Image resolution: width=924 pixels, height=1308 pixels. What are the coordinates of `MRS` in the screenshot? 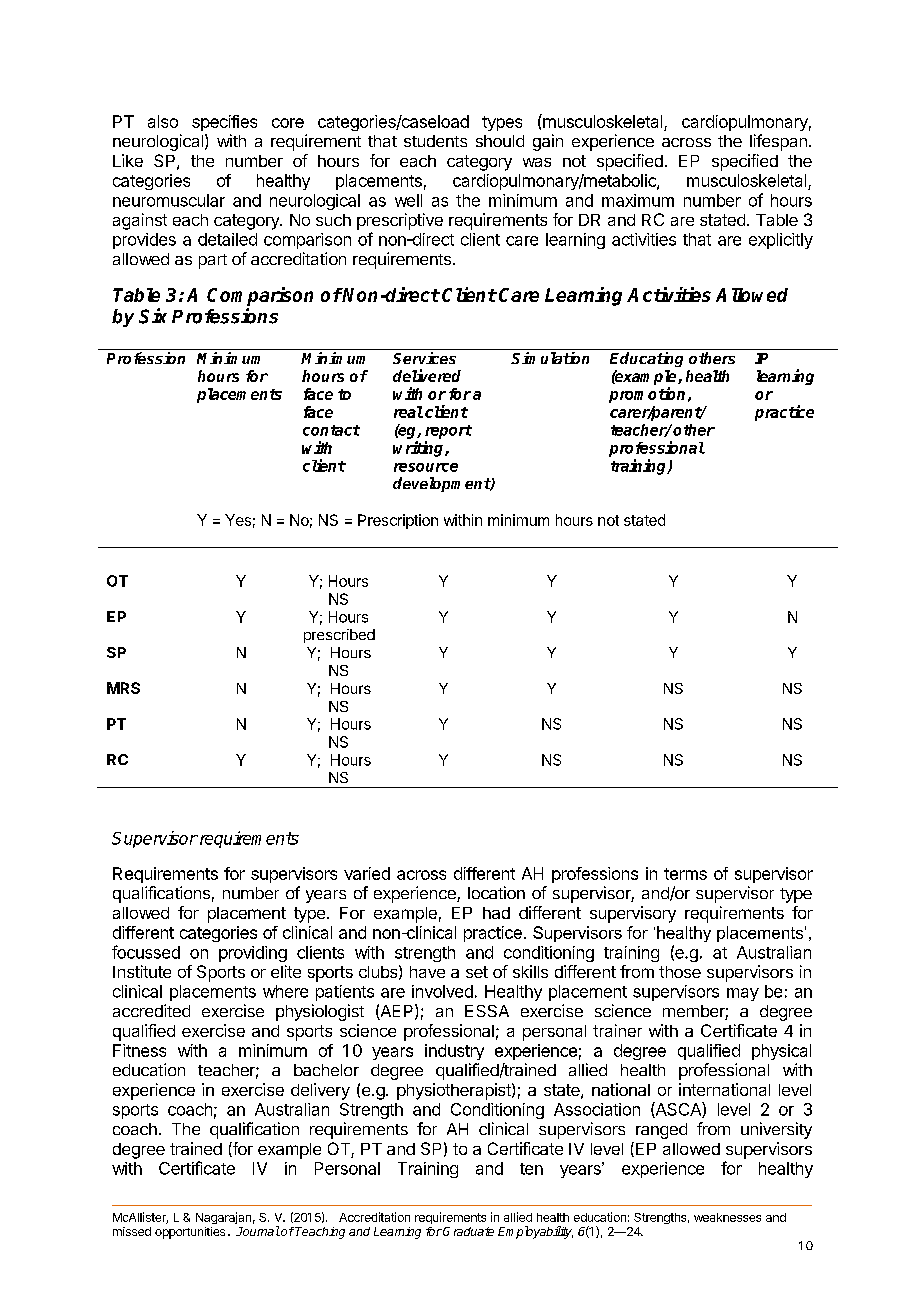 It's located at (123, 688).
